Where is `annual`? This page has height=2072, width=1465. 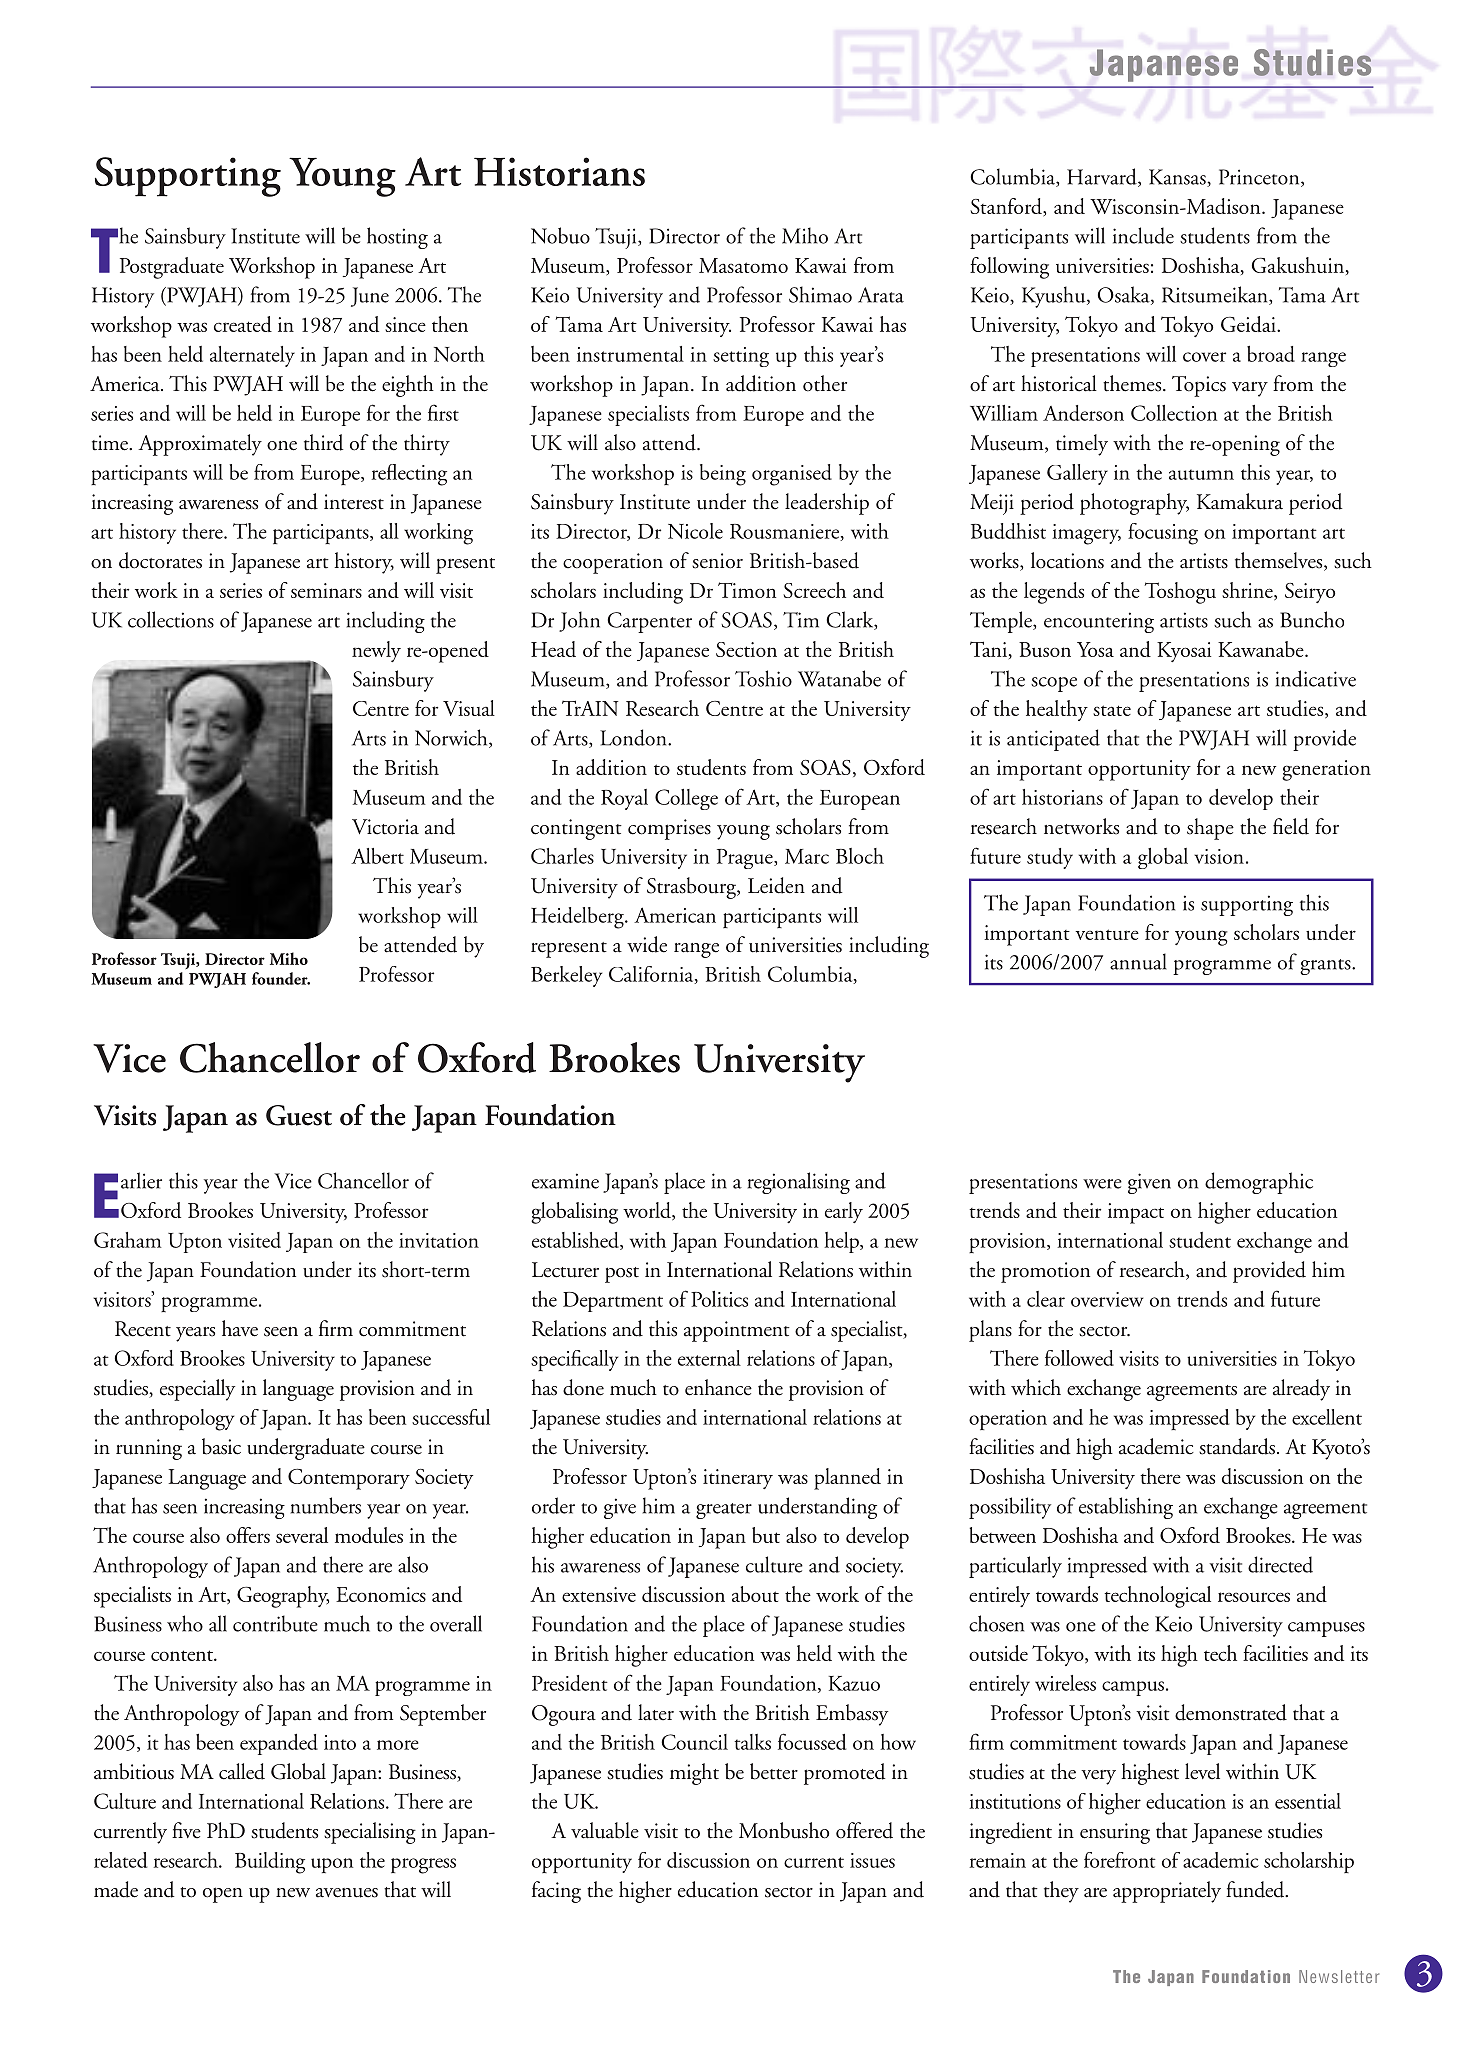
annual is located at coordinates (1138, 961).
